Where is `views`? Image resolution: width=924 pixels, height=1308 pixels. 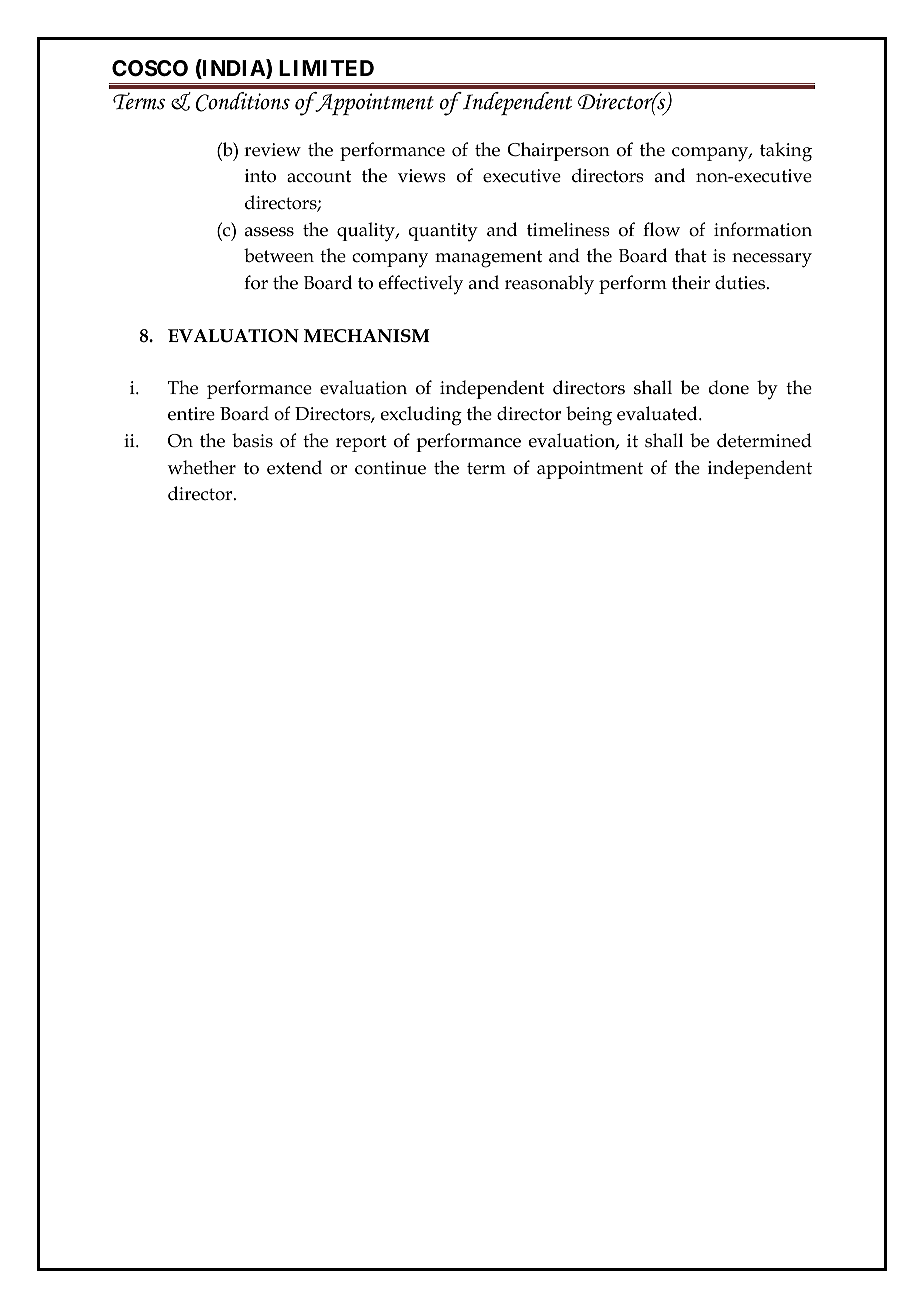 views is located at coordinates (422, 176).
